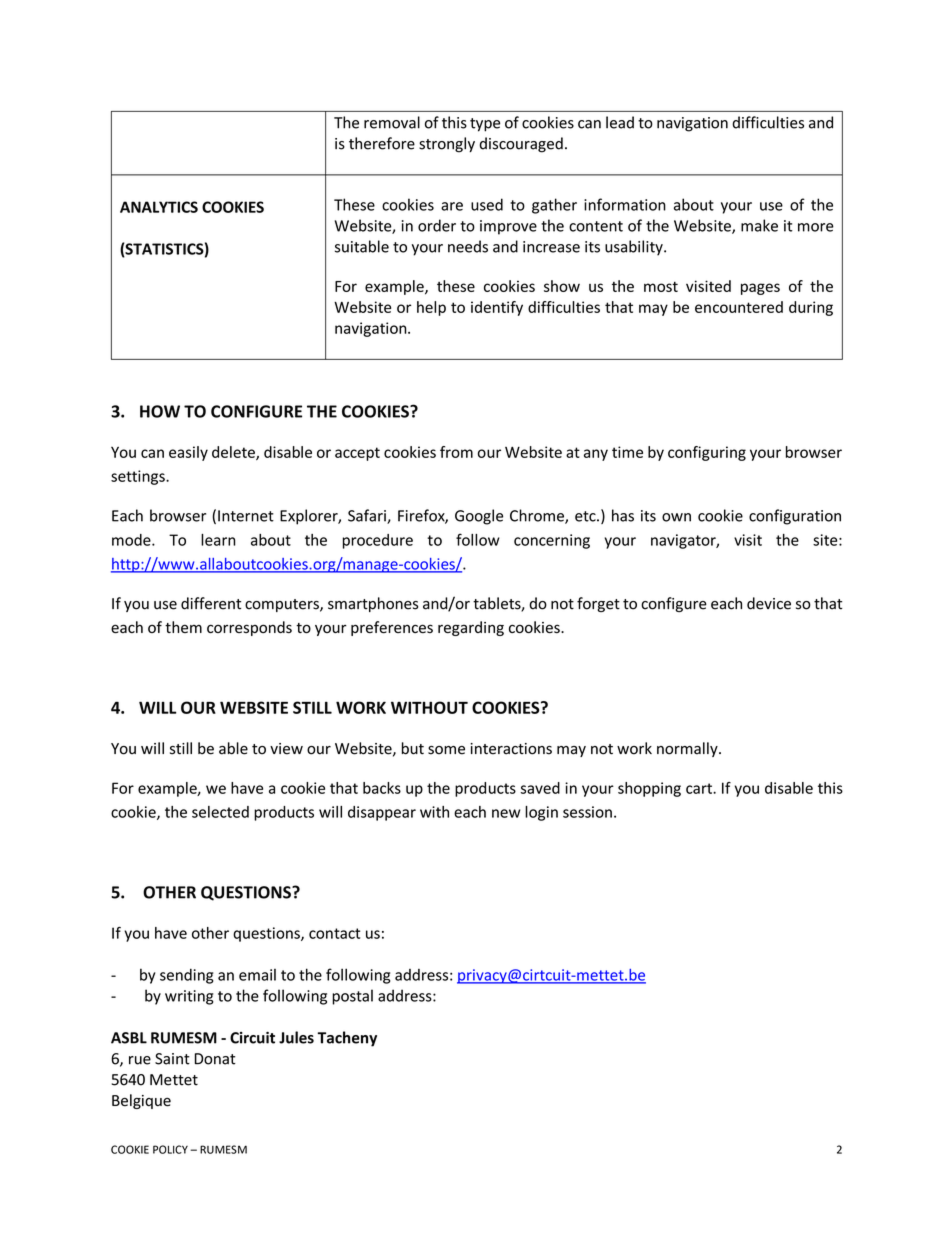  I want to click on device, so click(769, 603).
